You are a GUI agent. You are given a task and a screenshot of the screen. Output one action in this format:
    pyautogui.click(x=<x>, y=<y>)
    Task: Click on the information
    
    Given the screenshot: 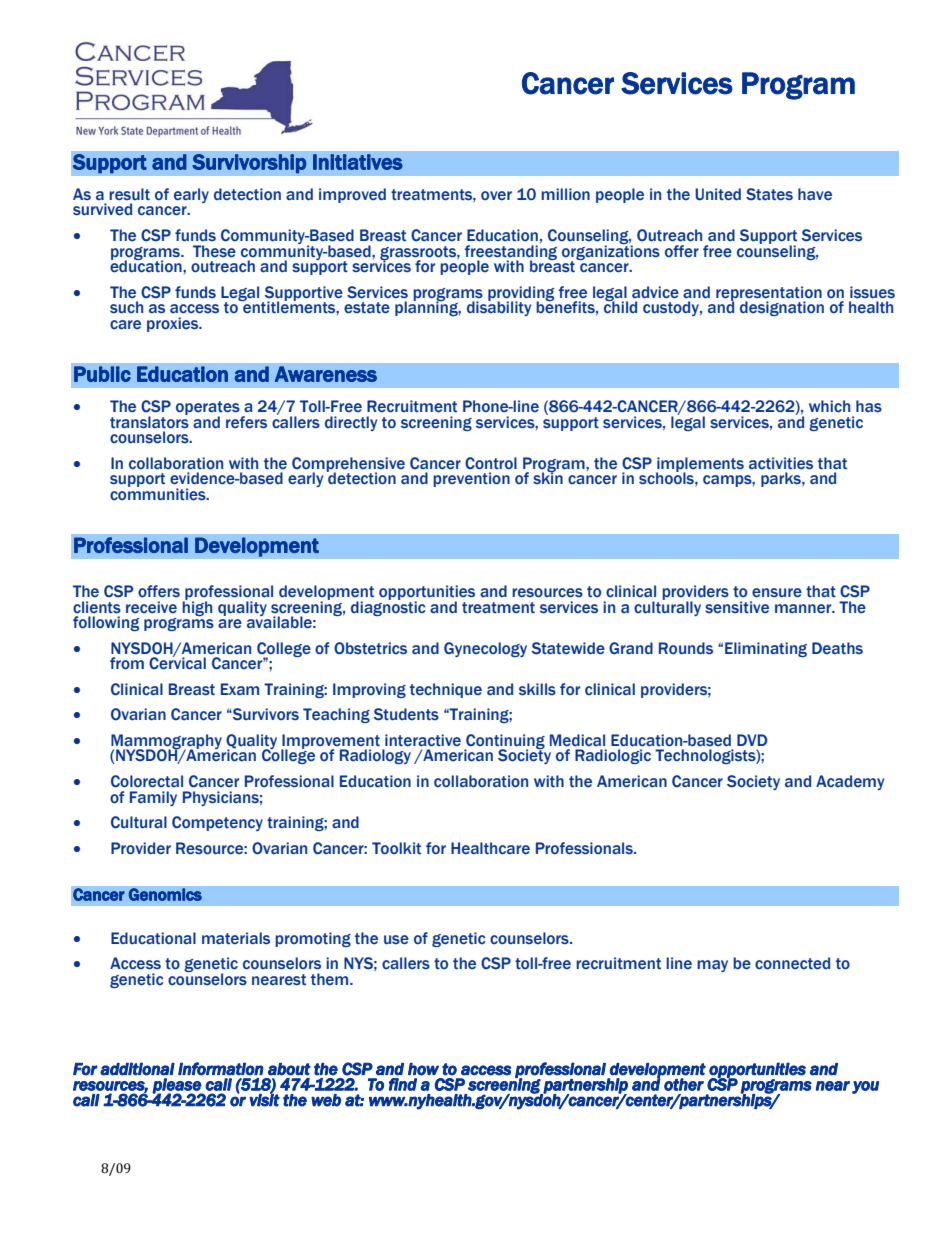 What is the action you would take?
    pyautogui.click(x=221, y=1069)
